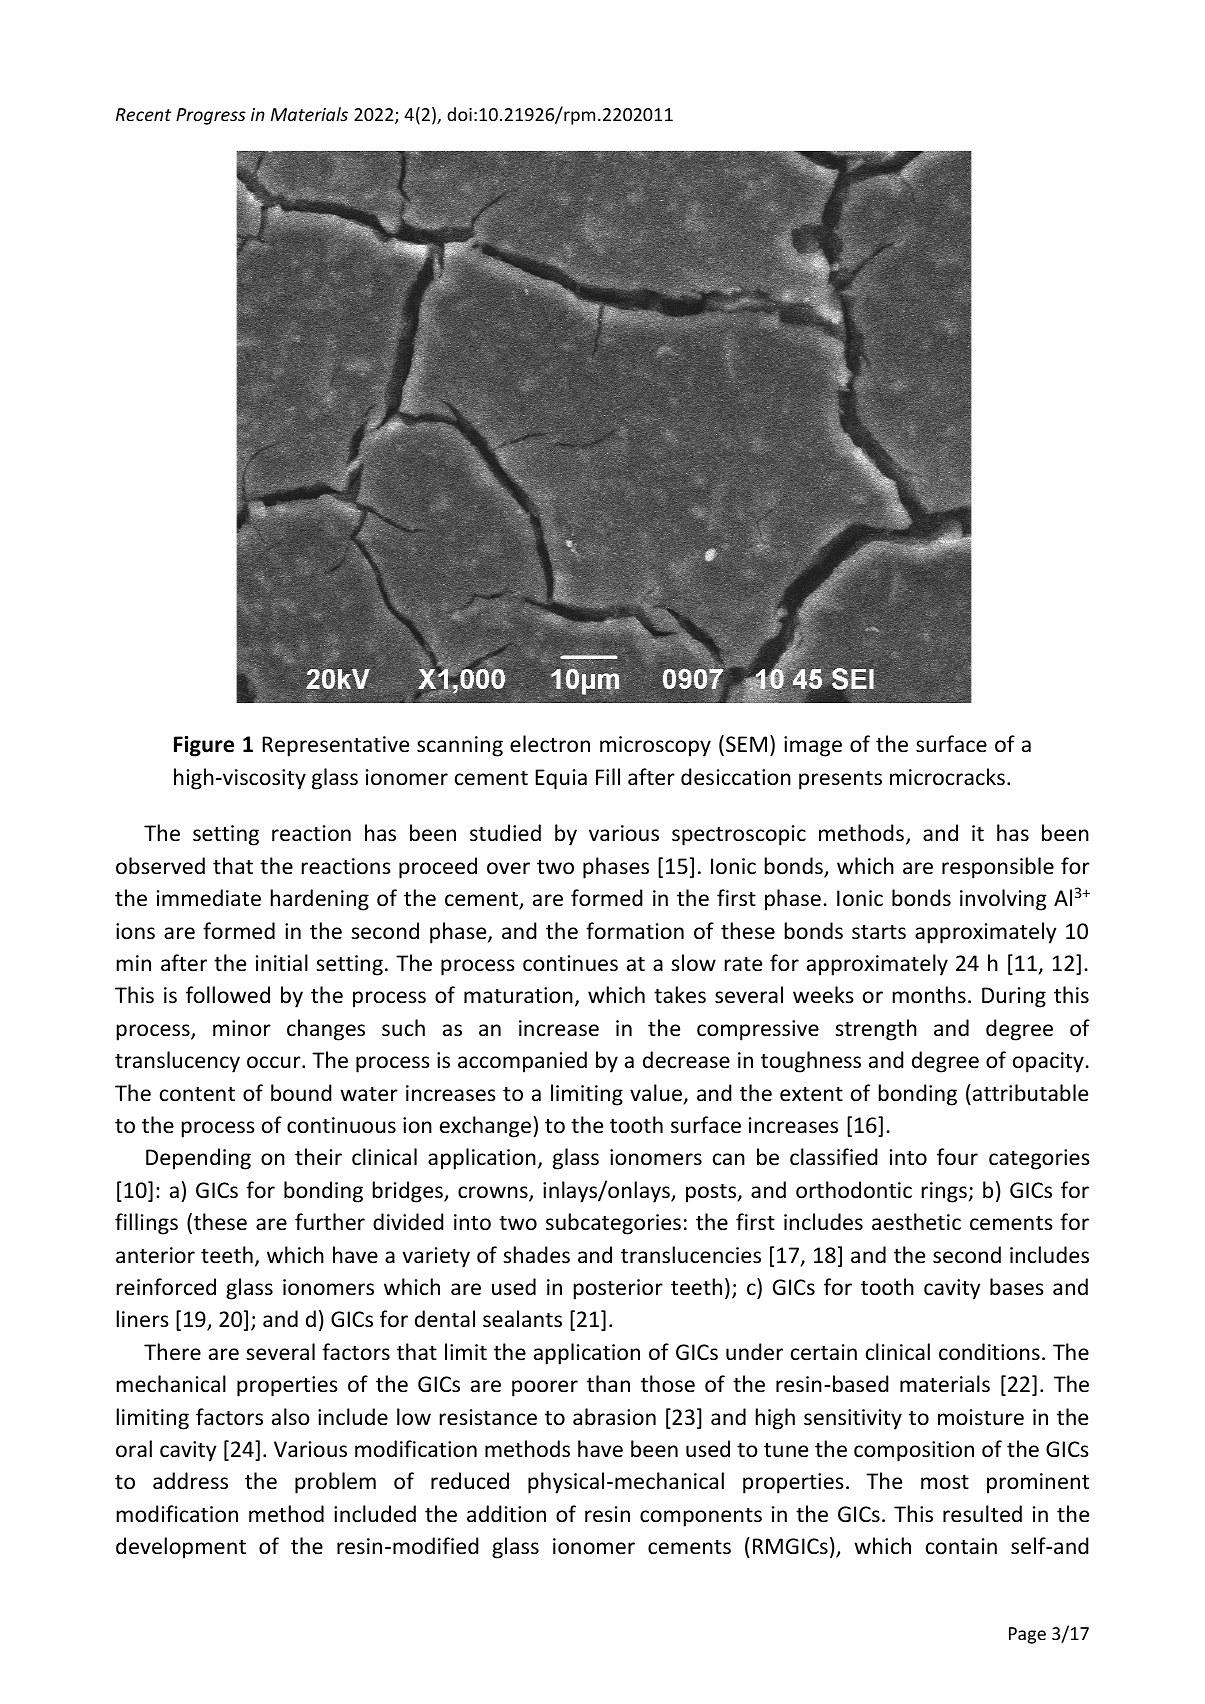 The height and width of the document is (1704, 1205). I want to click on immediate, so click(209, 898).
